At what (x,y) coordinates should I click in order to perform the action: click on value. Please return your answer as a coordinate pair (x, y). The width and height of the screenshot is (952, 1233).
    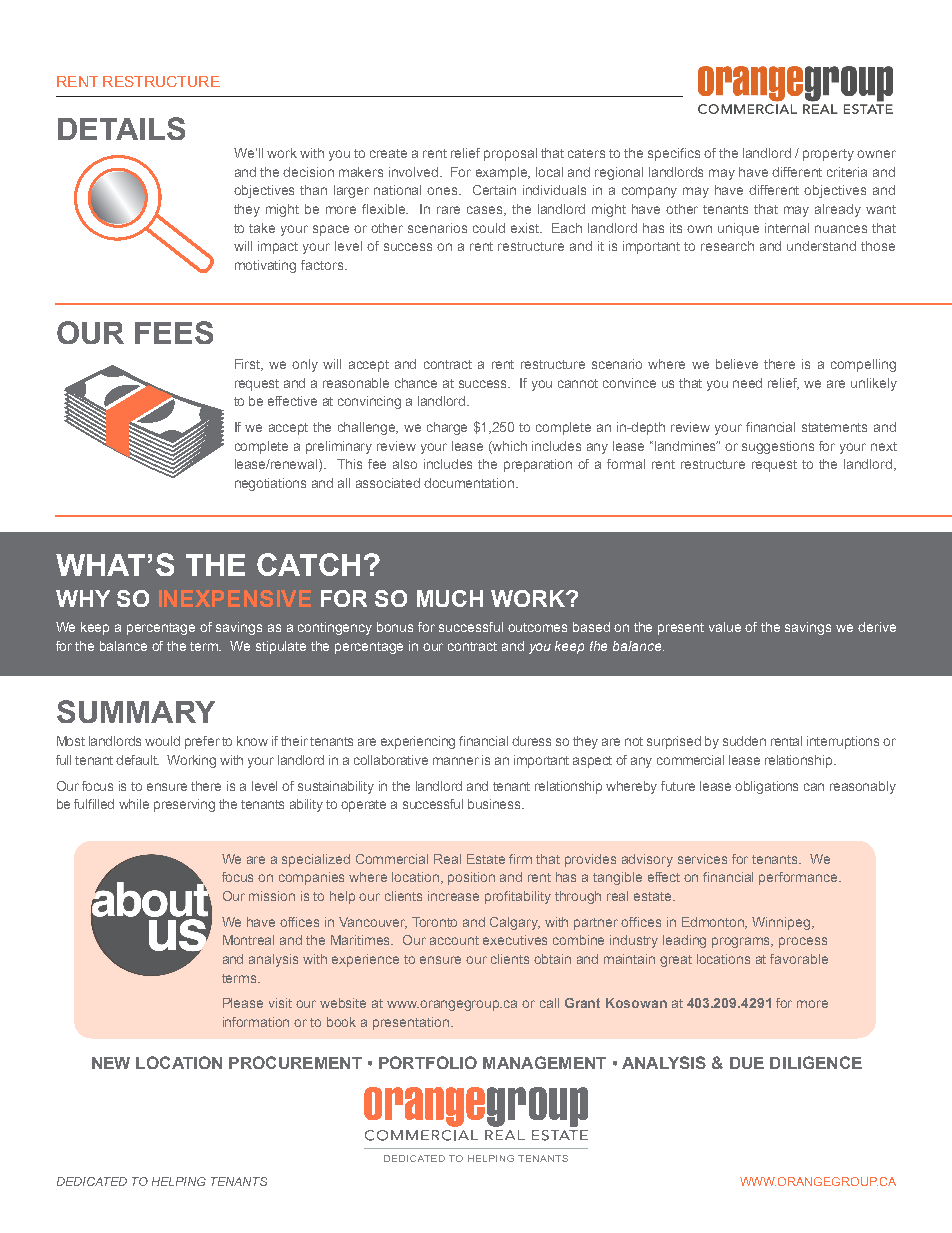
    Looking at the image, I should click on (725, 627).
